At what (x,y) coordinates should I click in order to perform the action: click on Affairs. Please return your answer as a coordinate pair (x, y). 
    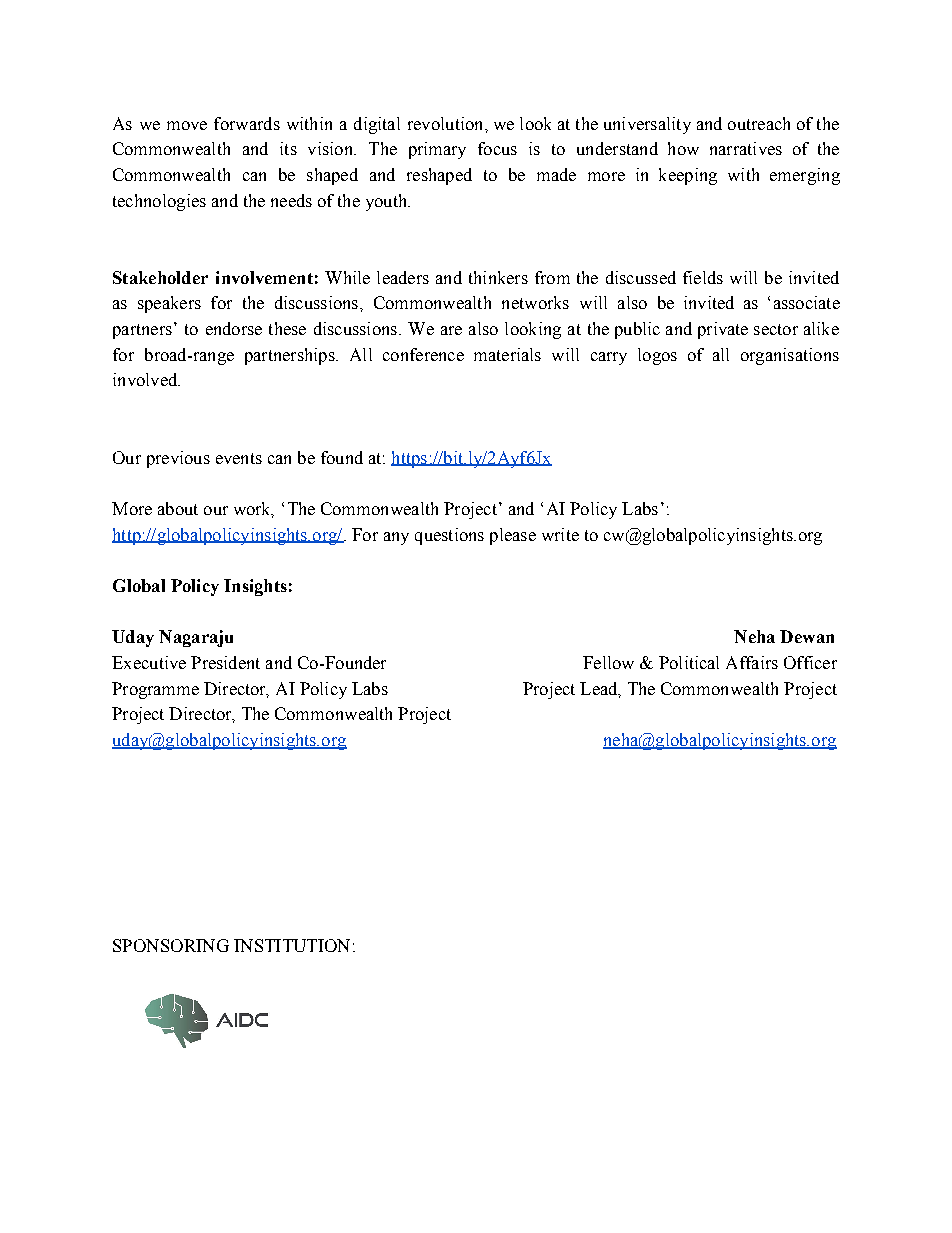
    Looking at the image, I should click on (752, 662).
